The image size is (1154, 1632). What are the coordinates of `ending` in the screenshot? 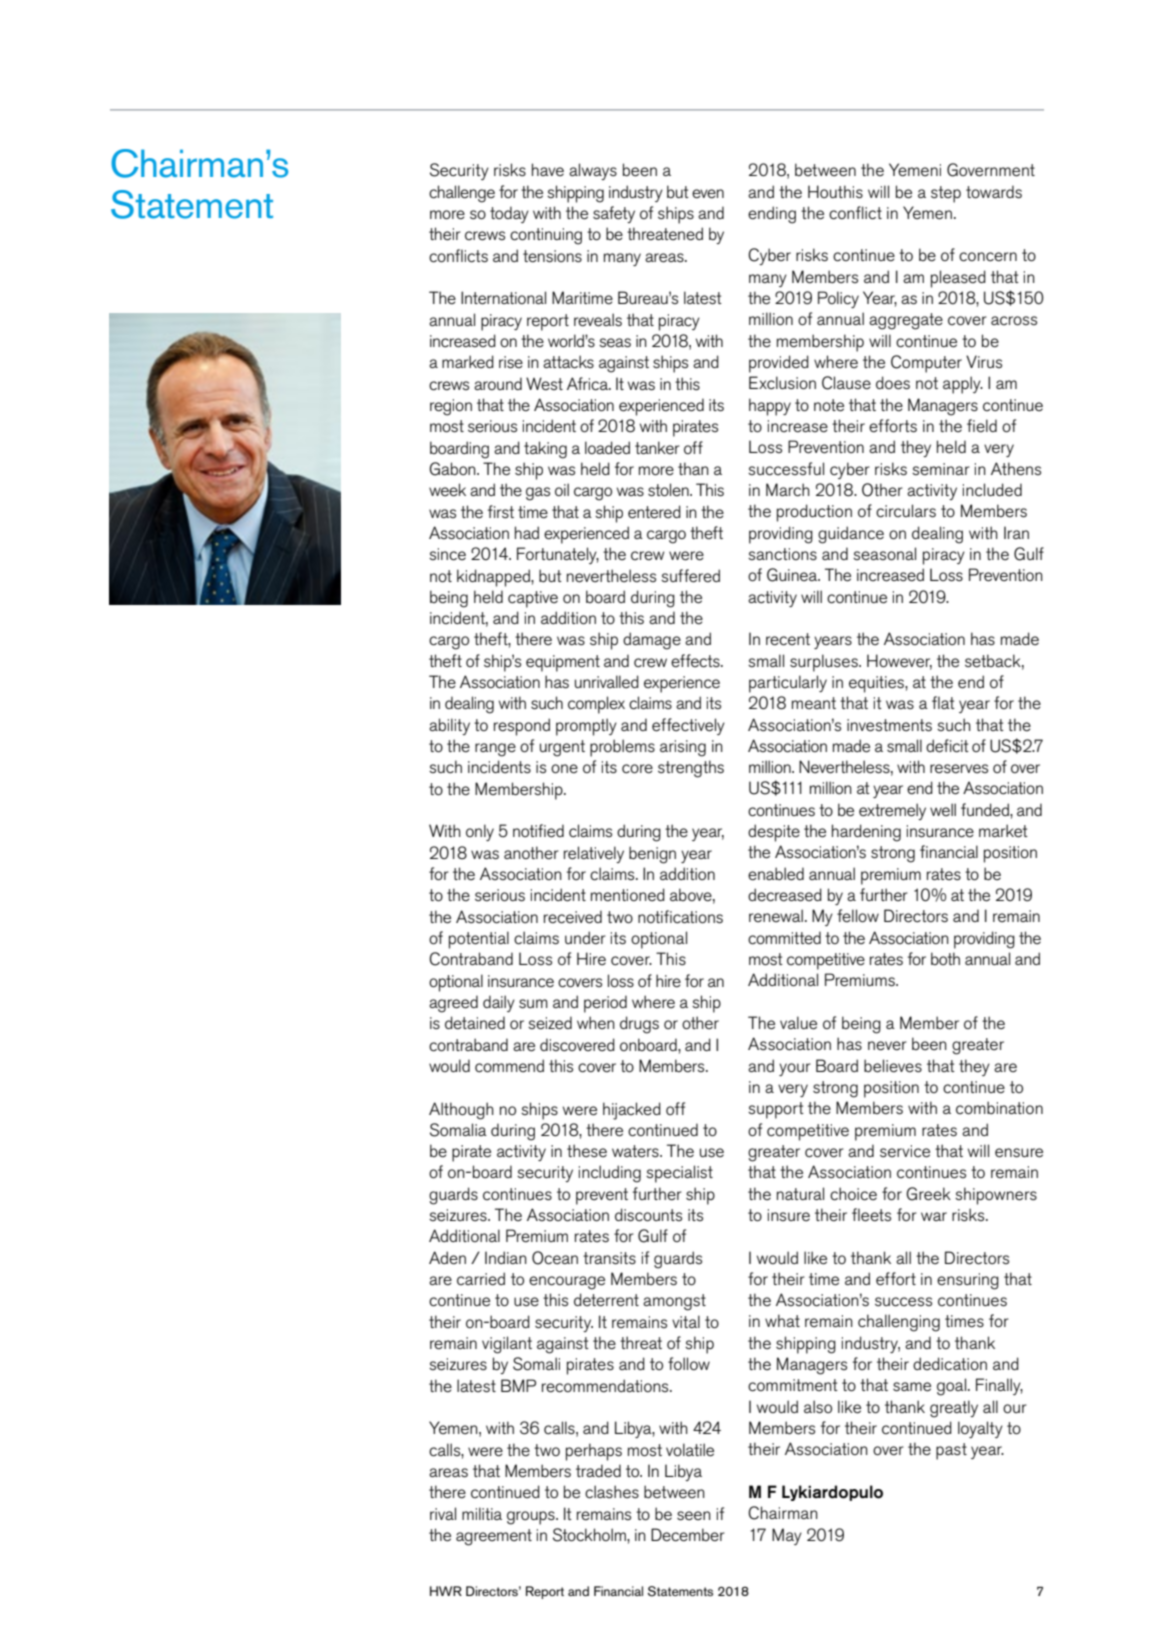 It's located at (772, 215).
